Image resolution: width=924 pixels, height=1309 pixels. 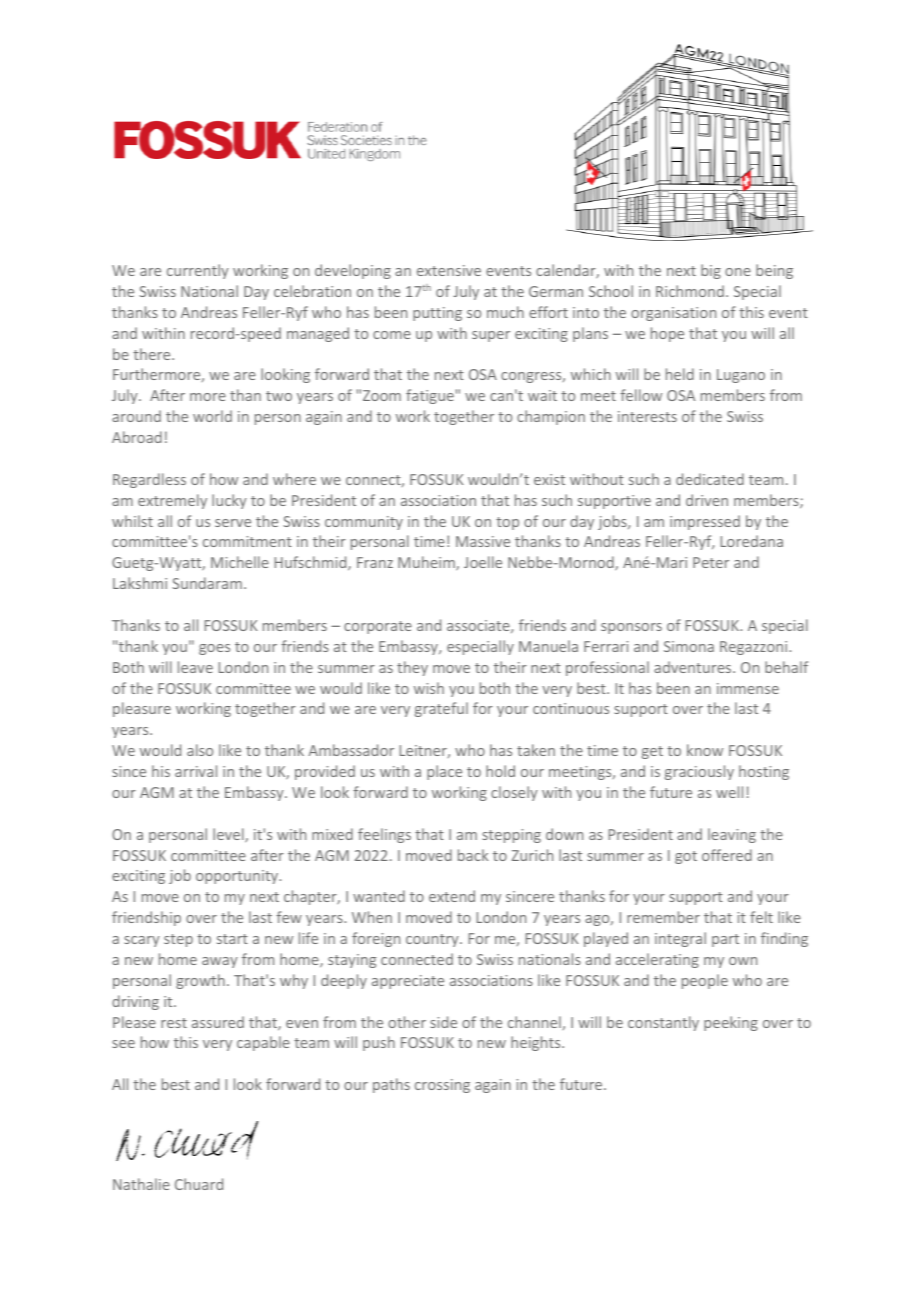 What do you see at coordinates (711, 562) in the page?
I see `Peter` at bounding box center [711, 562].
